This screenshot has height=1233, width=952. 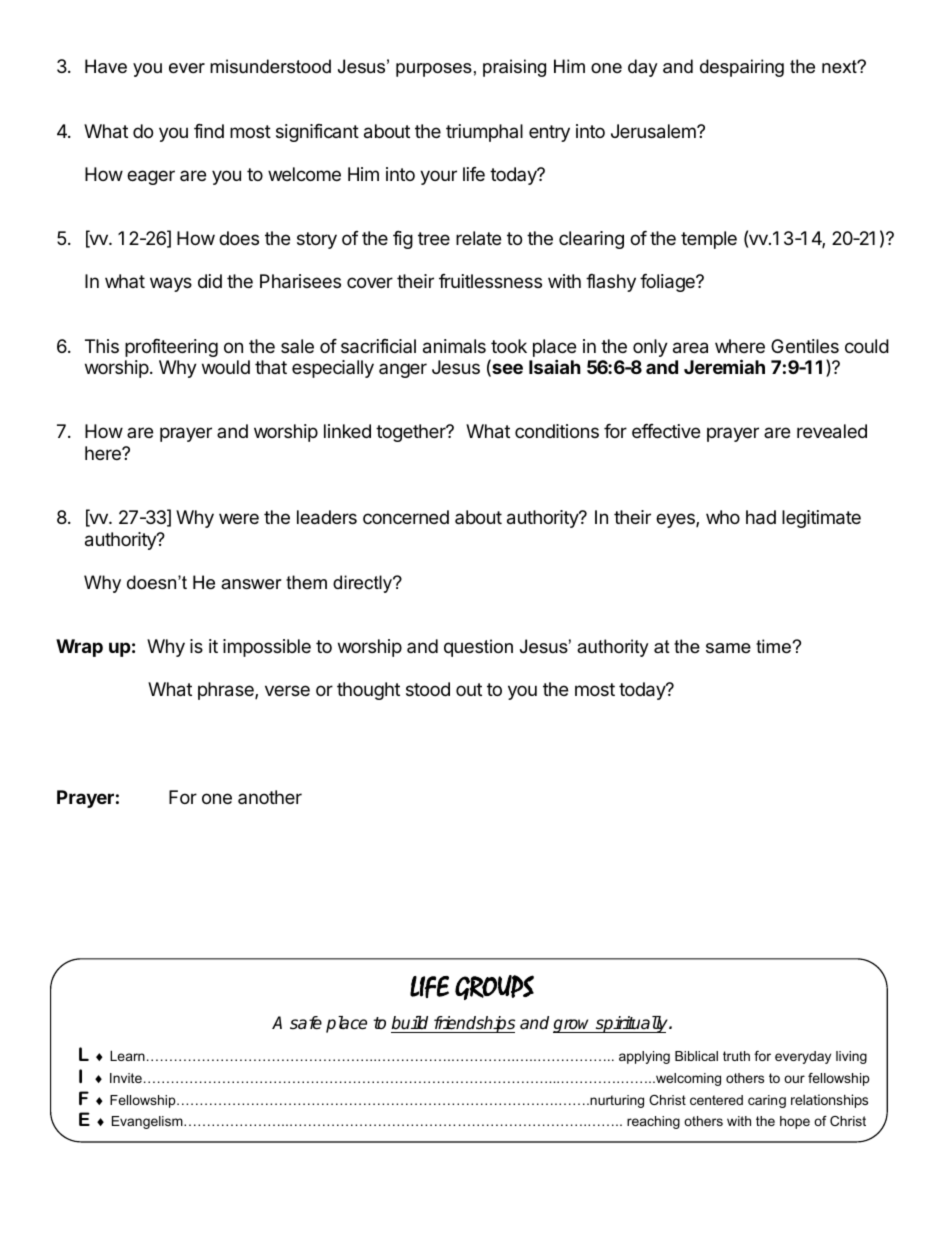 I want to click on revealed, so click(x=832, y=431).
